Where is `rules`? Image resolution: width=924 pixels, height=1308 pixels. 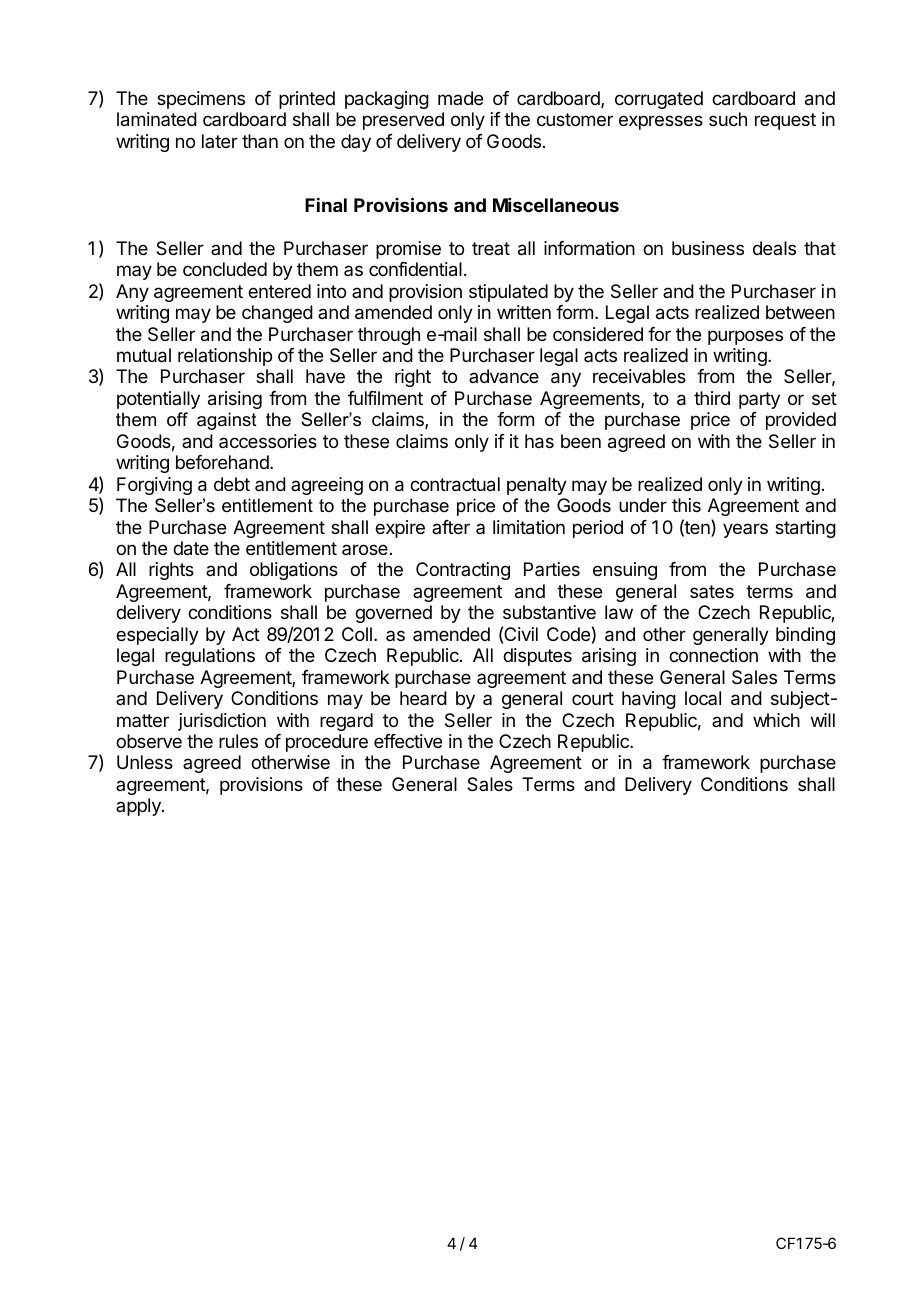
rules is located at coordinates (238, 741).
